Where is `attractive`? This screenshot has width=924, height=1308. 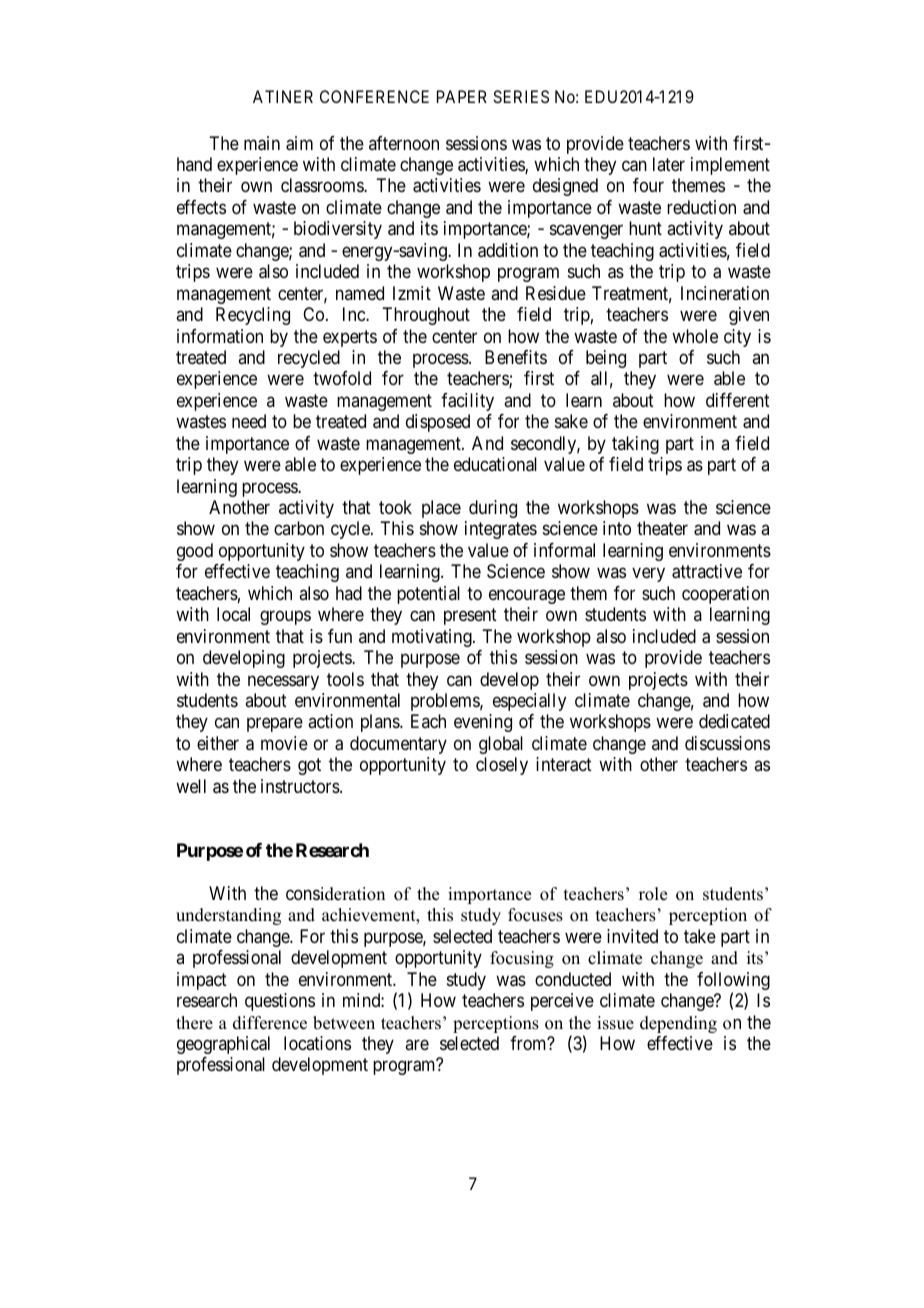
attractive is located at coordinates (707, 571).
